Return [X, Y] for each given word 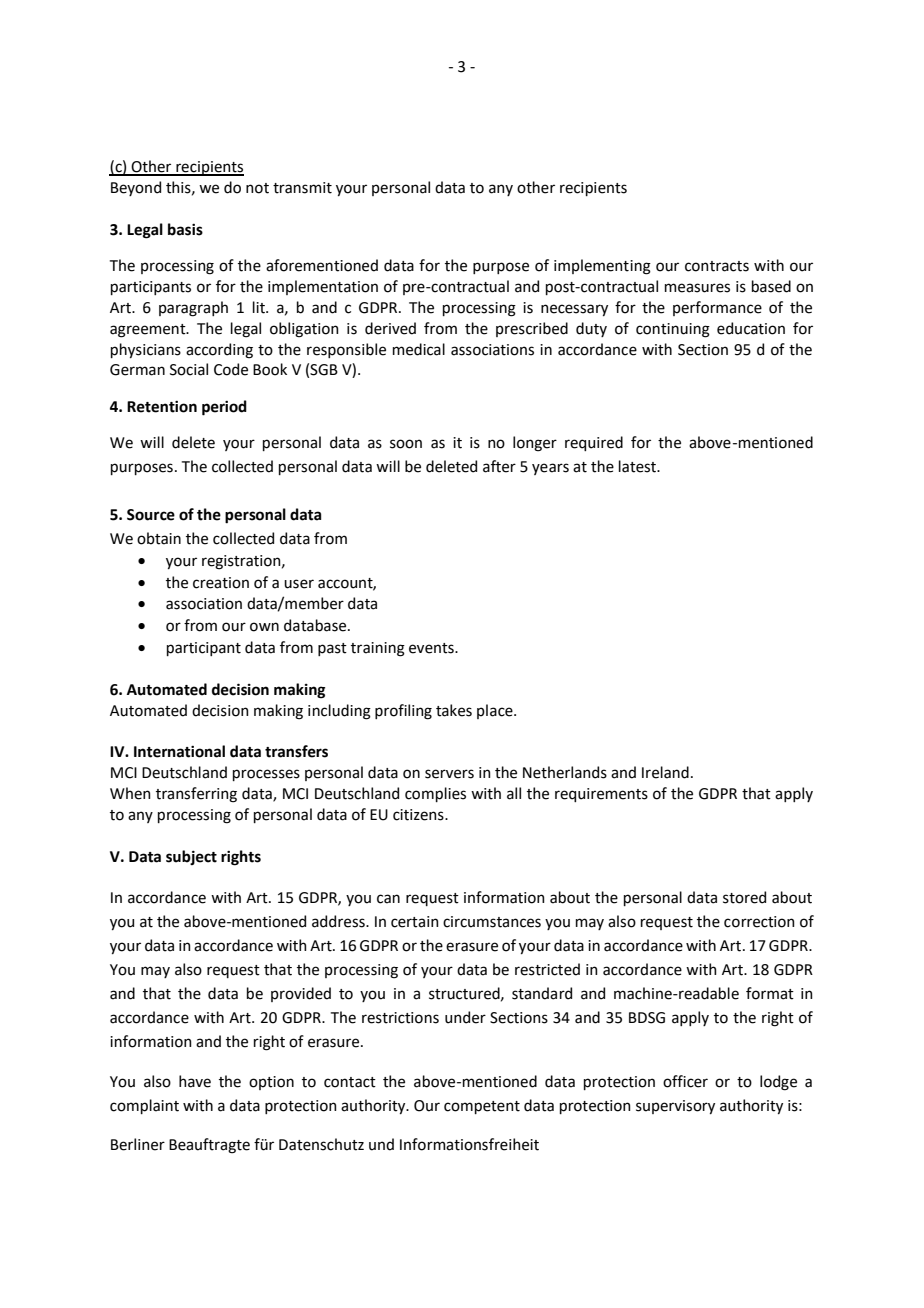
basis [185, 229]
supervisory [675, 1107]
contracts [717, 266]
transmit [302, 188]
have [195, 1081]
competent [482, 1107]
